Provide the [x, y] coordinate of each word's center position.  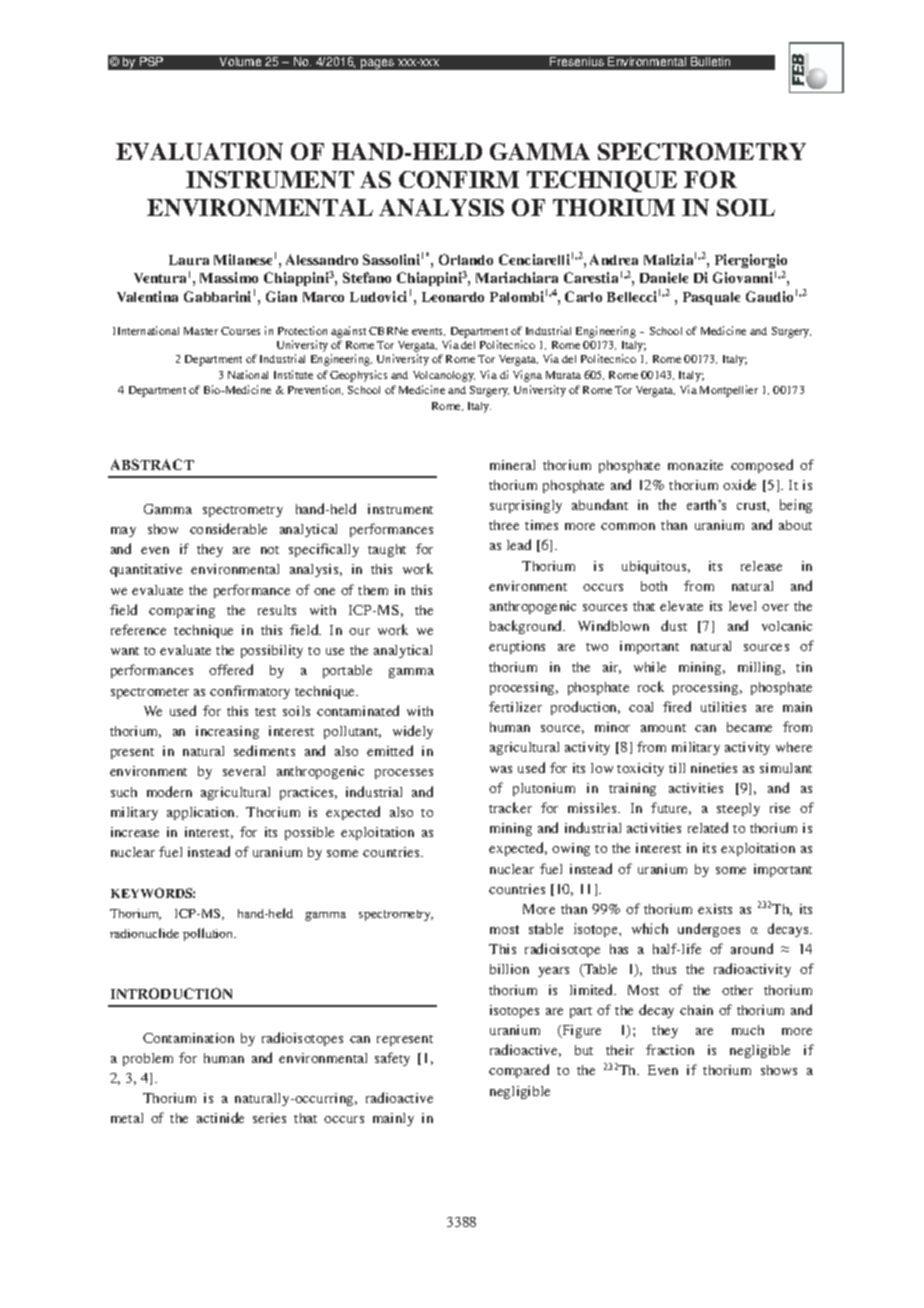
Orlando [466, 259]
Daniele [664, 277]
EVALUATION [199, 151]
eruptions [517, 647]
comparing [182, 611]
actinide [220, 1117]
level [742, 606]
